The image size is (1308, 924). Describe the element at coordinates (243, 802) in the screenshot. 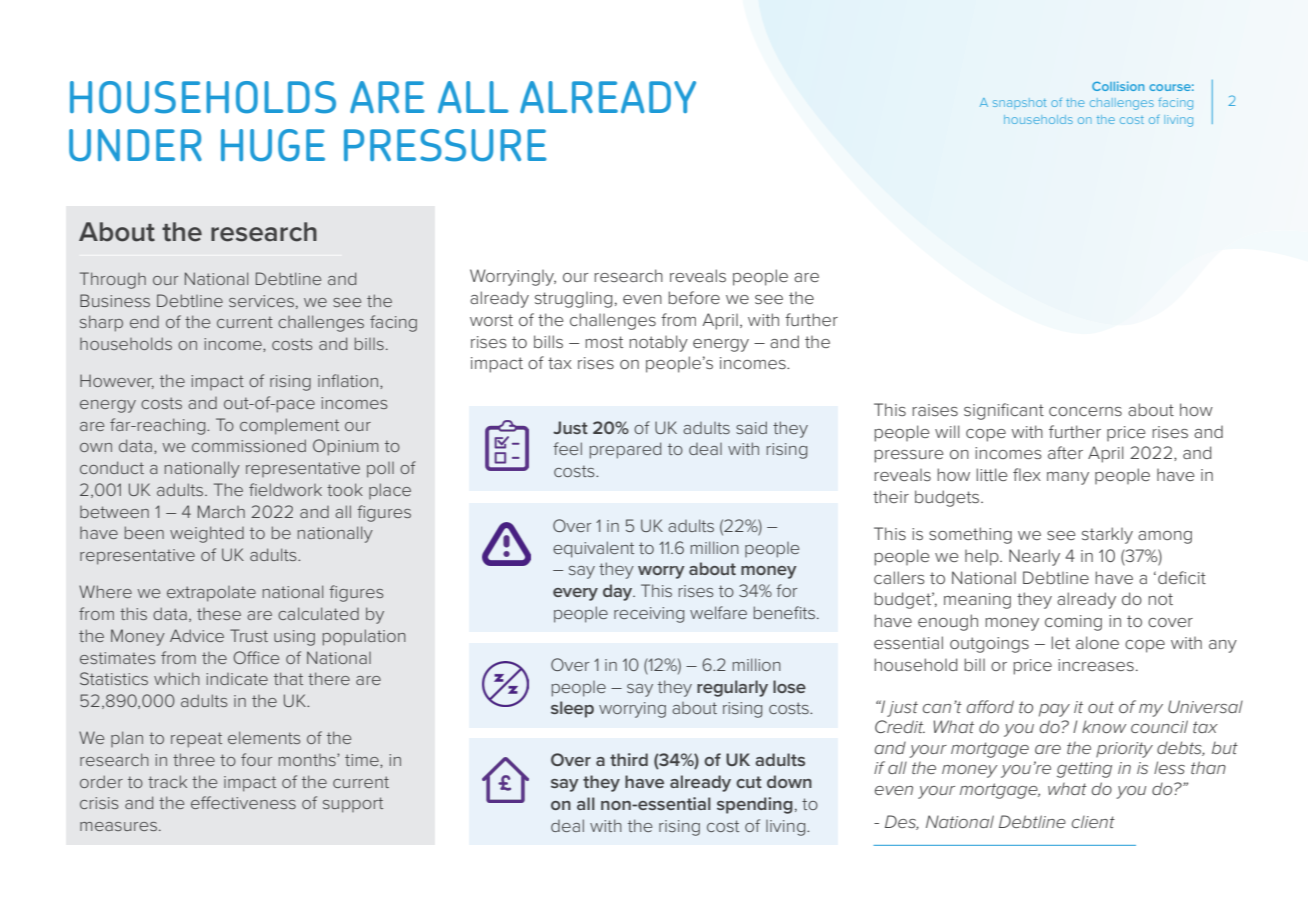

I see `effectiveness` at that location.
